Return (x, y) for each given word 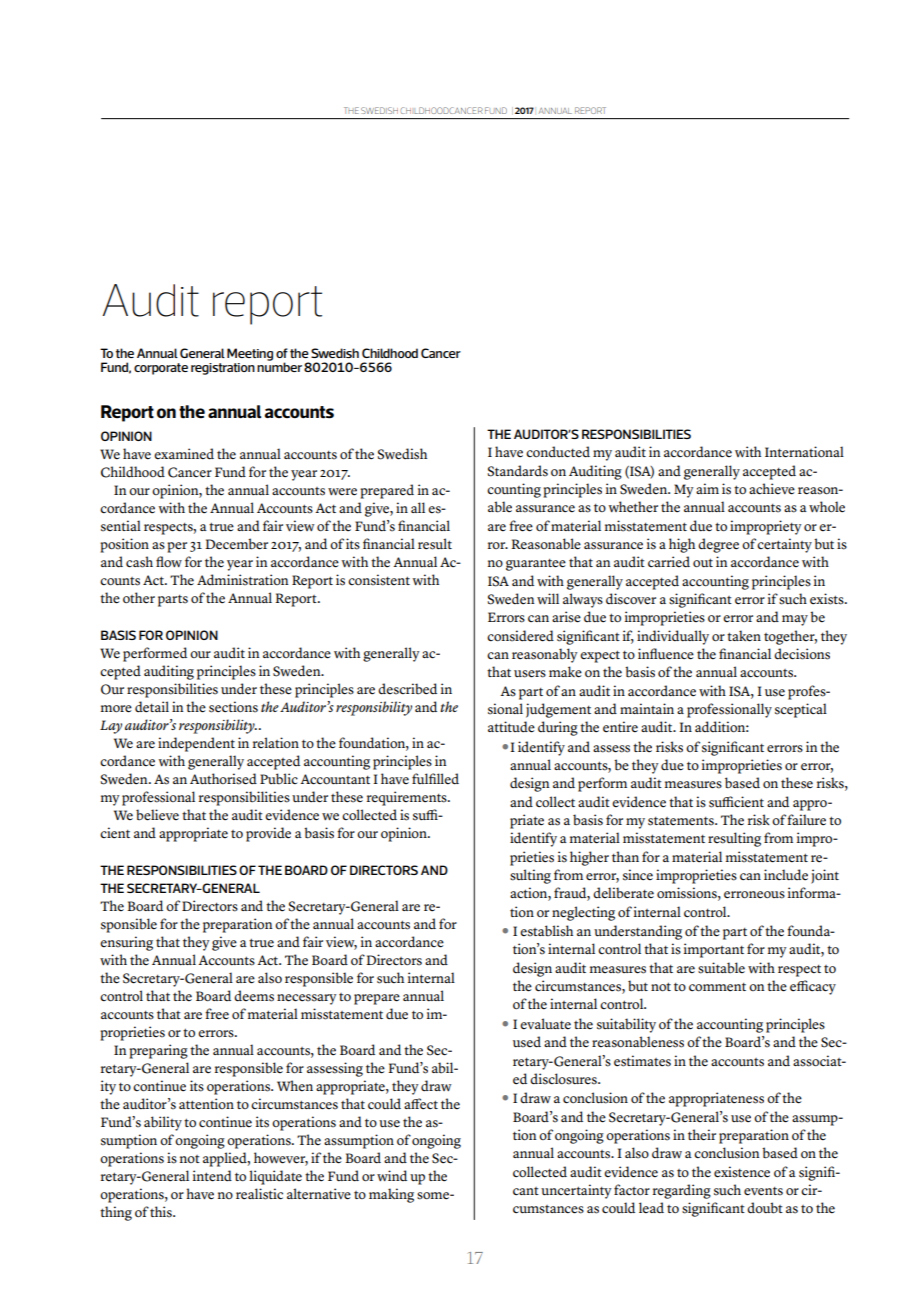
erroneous (754, 895)
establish (546, 931)
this (162, 1212)
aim (707, 488)
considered (520, 636)
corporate (161, 369)
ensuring (126, 943)
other (139, 598)
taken (744, 636)
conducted (558, 452)
